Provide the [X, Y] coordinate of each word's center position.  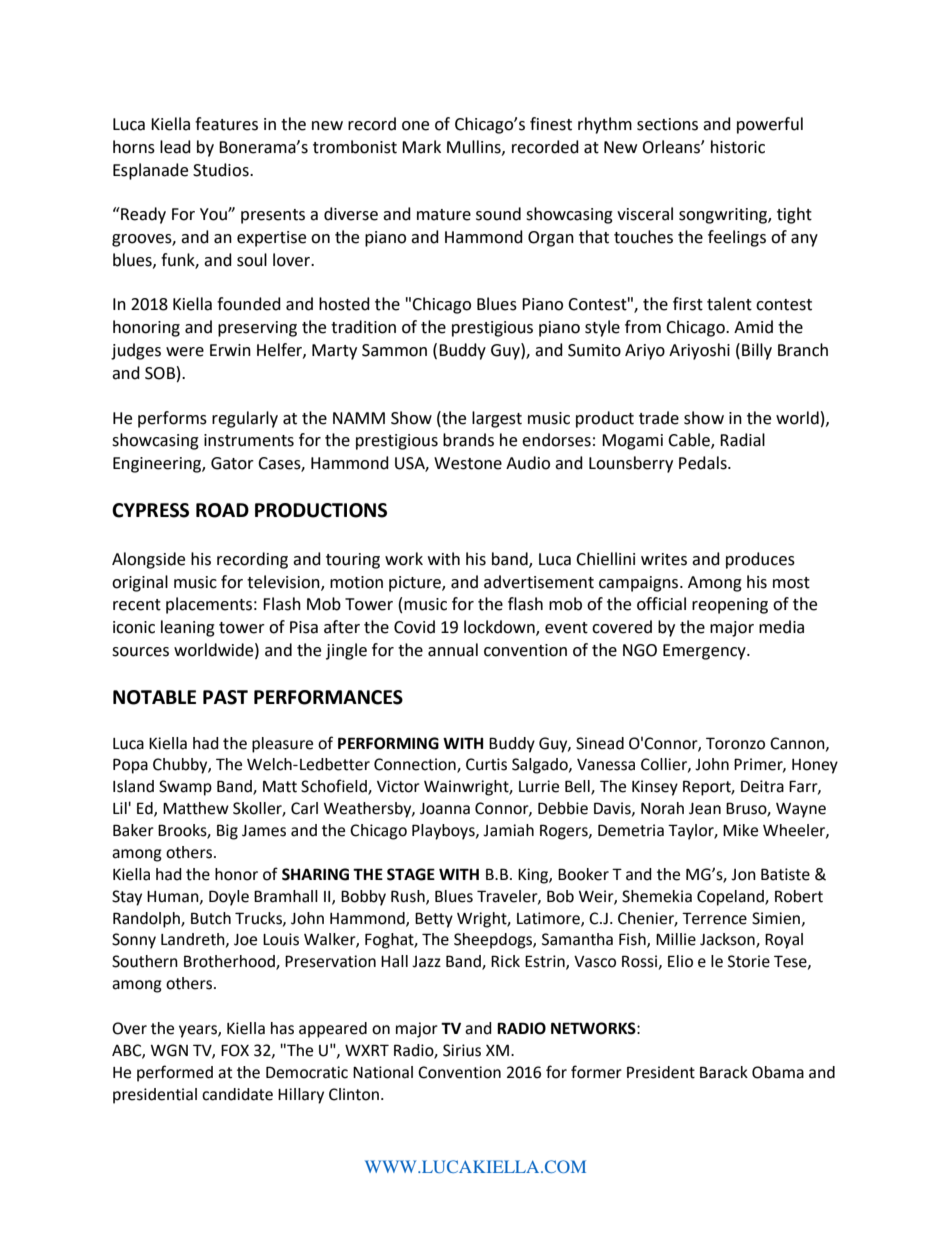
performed [175, 1073]
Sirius [462, 1050]
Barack [724, 1072]
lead [175, 147]
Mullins [475, 147]
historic [738, 147]
